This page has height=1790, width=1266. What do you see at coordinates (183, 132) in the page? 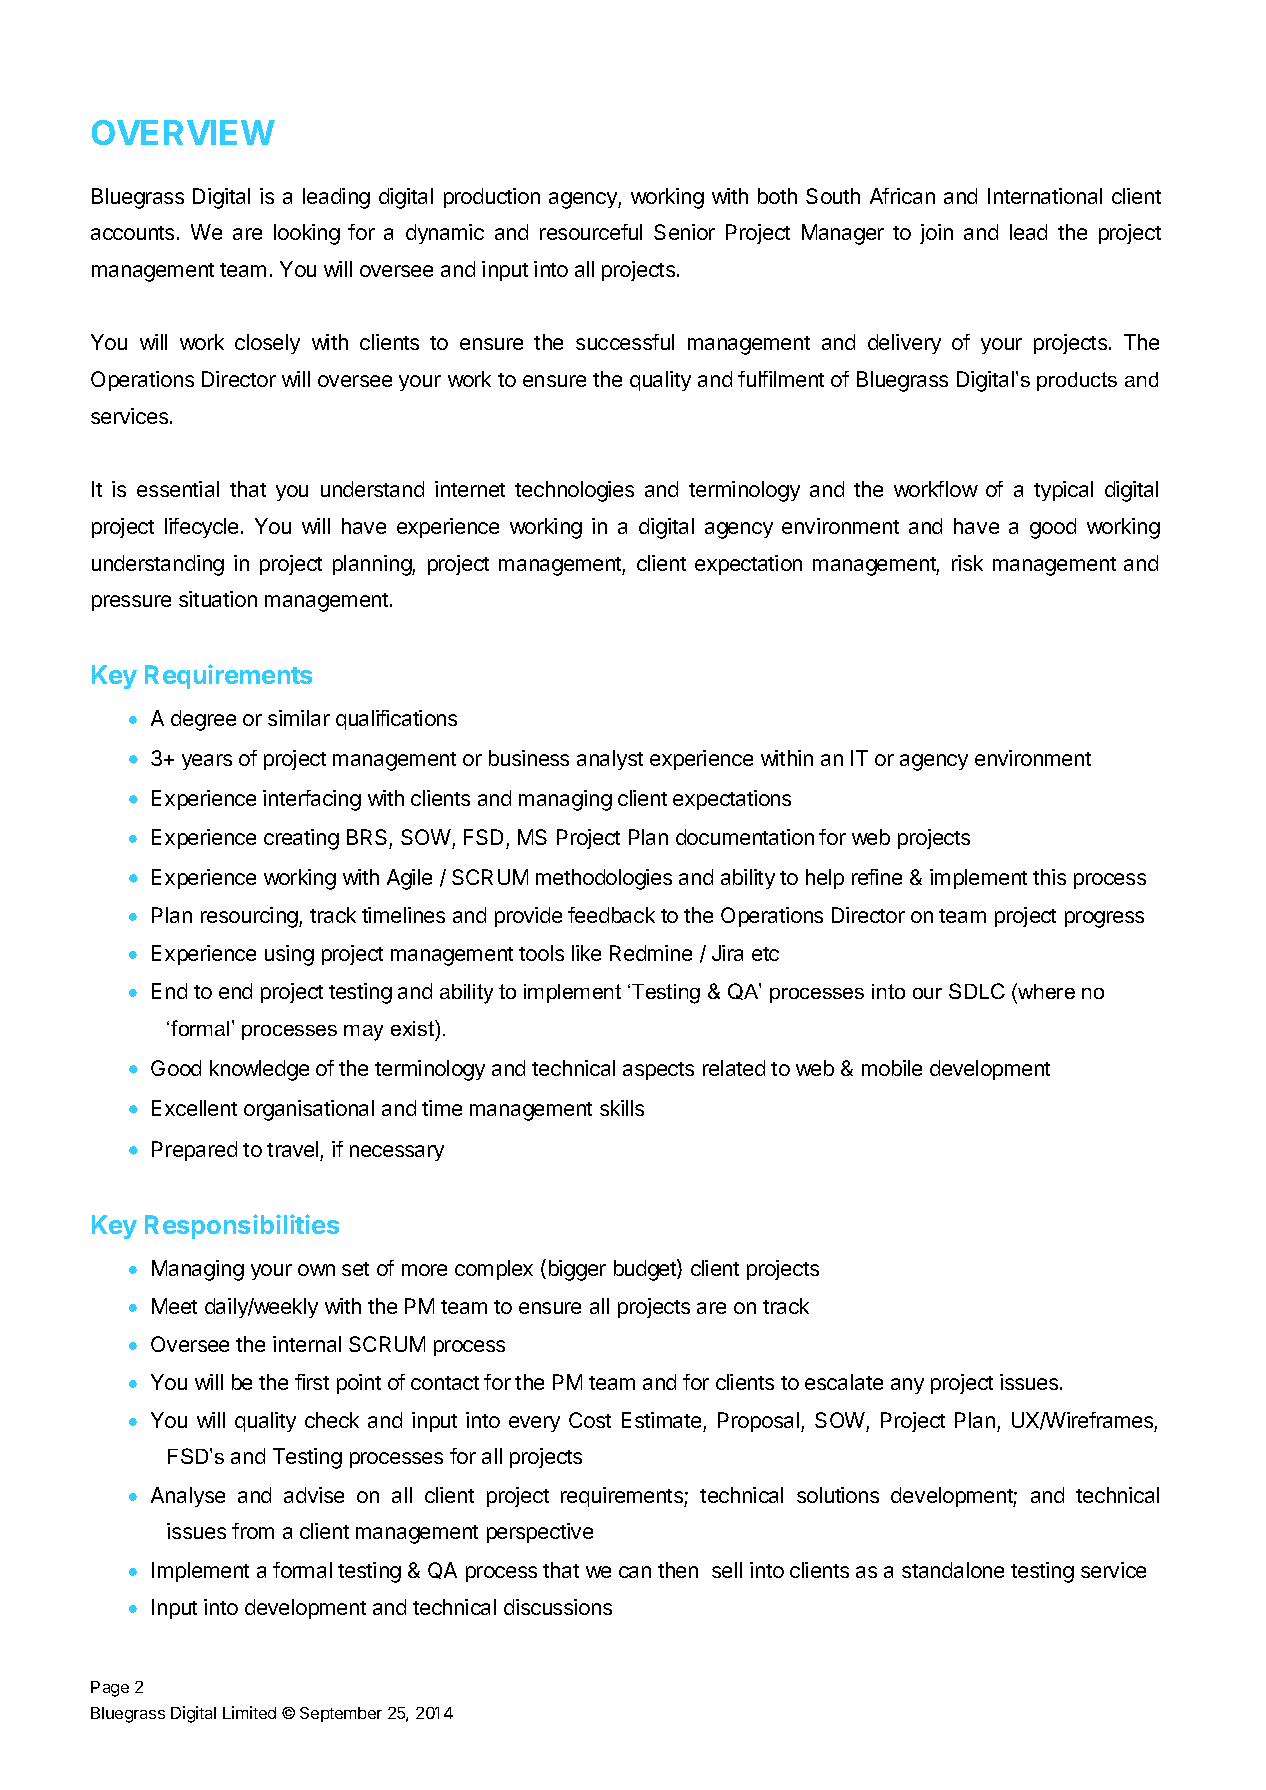
I see `OVERVIEW` at bounding box center [183, 132].
